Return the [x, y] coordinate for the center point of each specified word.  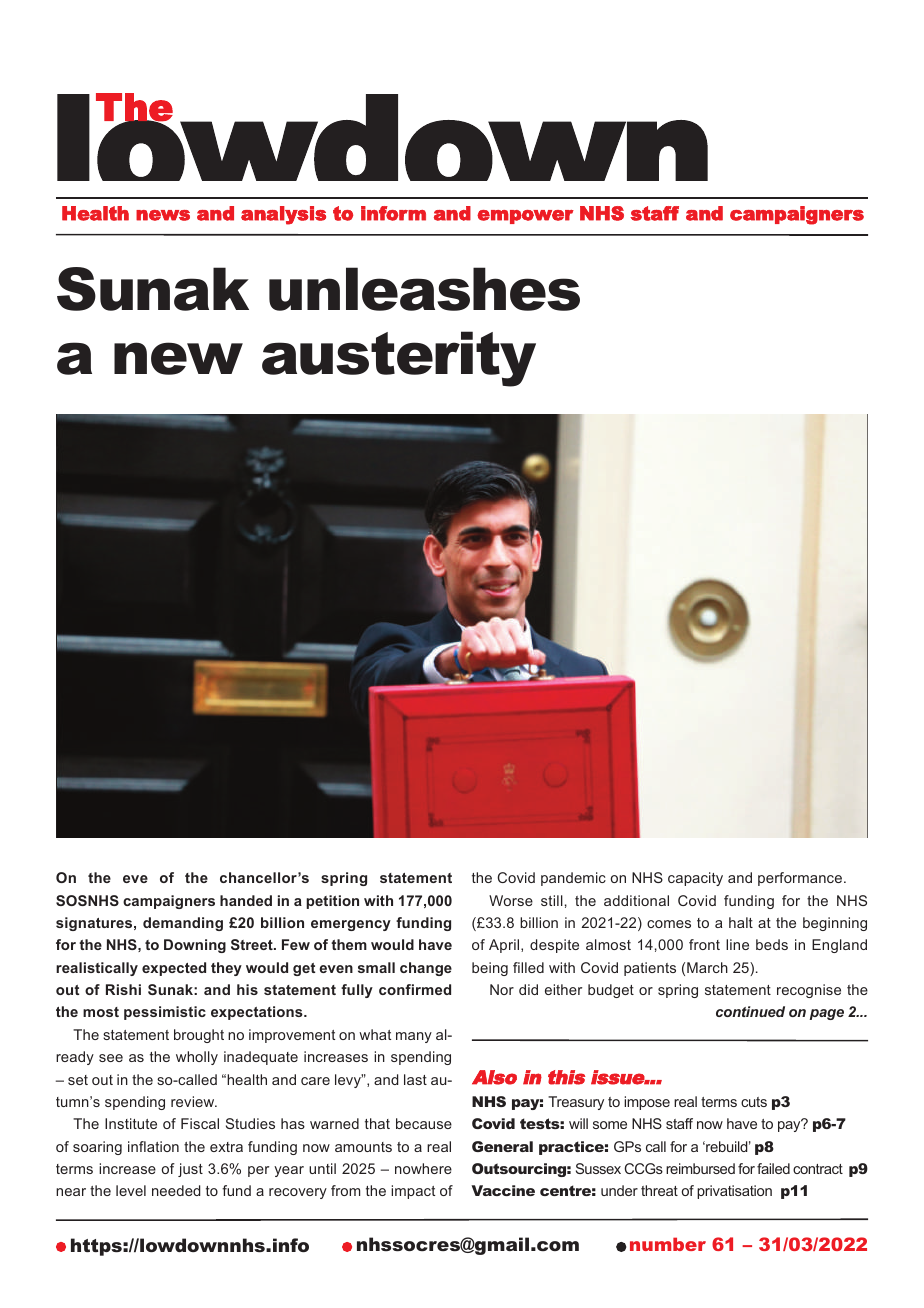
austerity [399, 359]
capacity [695, 879]
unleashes [424, 289]
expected [174, 969]
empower [525, 217]
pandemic [573, 879]
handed [246, 900]
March [707, 967]
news [163, 215]
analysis [283, 215]
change [426, 969]
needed [176, 1190]
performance [800, 879]
